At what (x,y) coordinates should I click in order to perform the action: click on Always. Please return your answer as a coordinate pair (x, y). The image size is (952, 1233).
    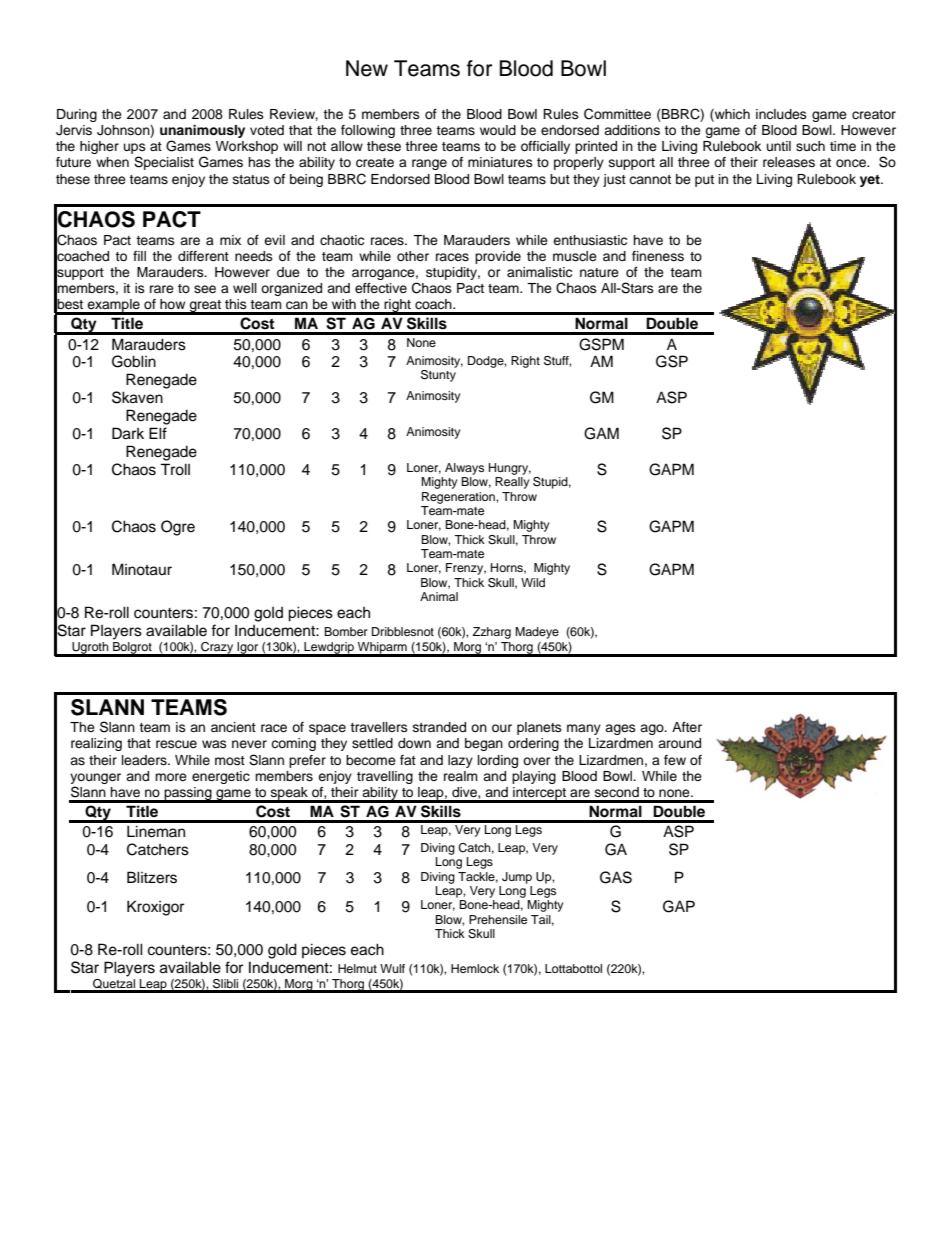
    Looking at the image, I should click on (464, 469).
